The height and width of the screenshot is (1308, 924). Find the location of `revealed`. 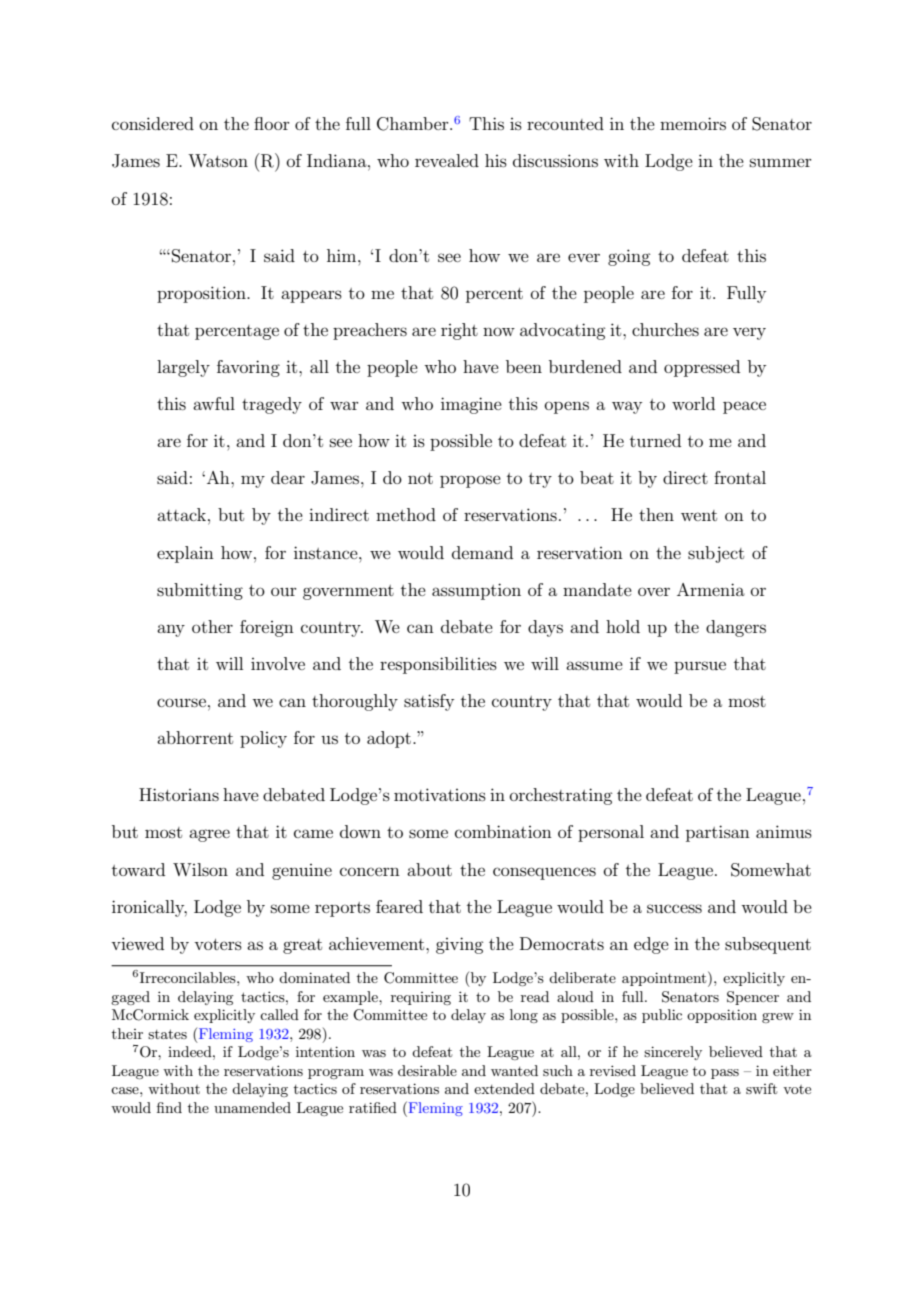

revealed is located at coordinates (447, 160).
